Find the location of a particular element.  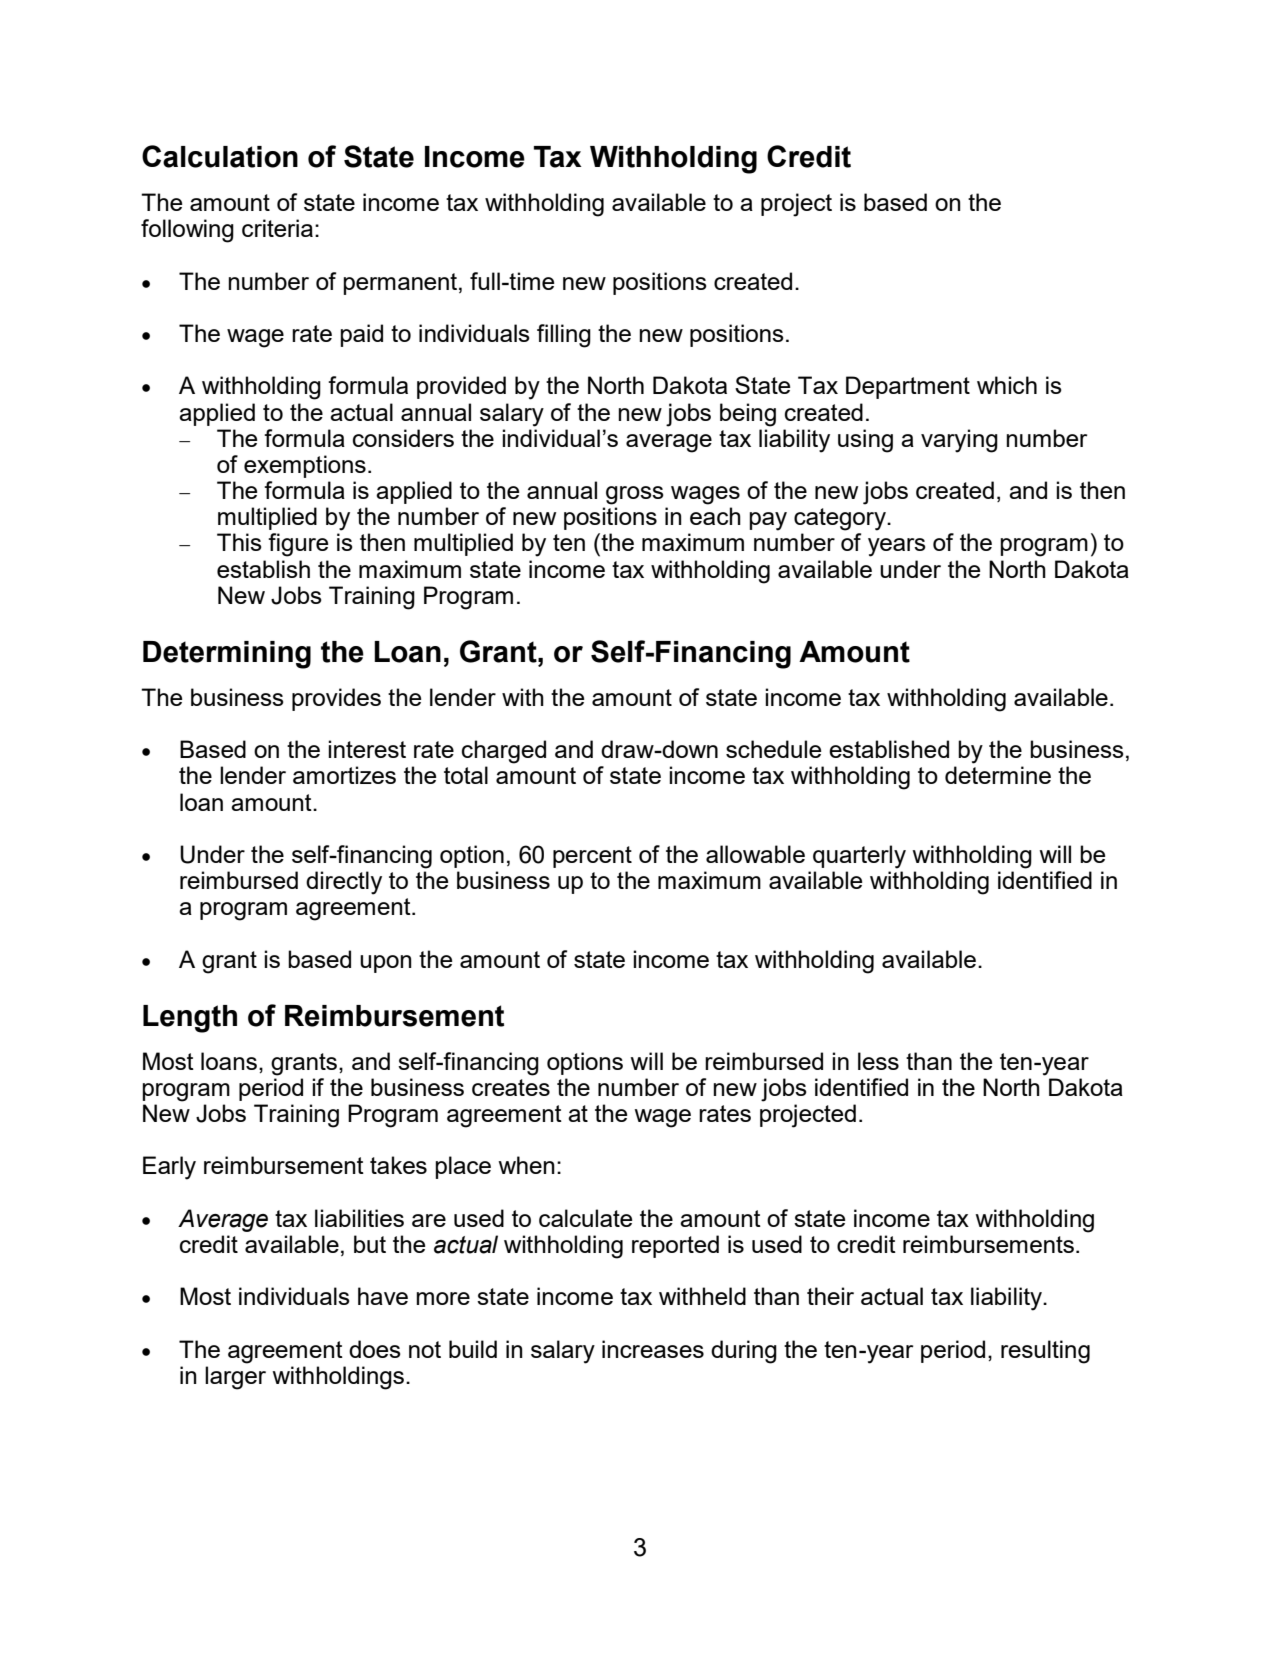

resulting is located at coordinates (1045, 1352).
